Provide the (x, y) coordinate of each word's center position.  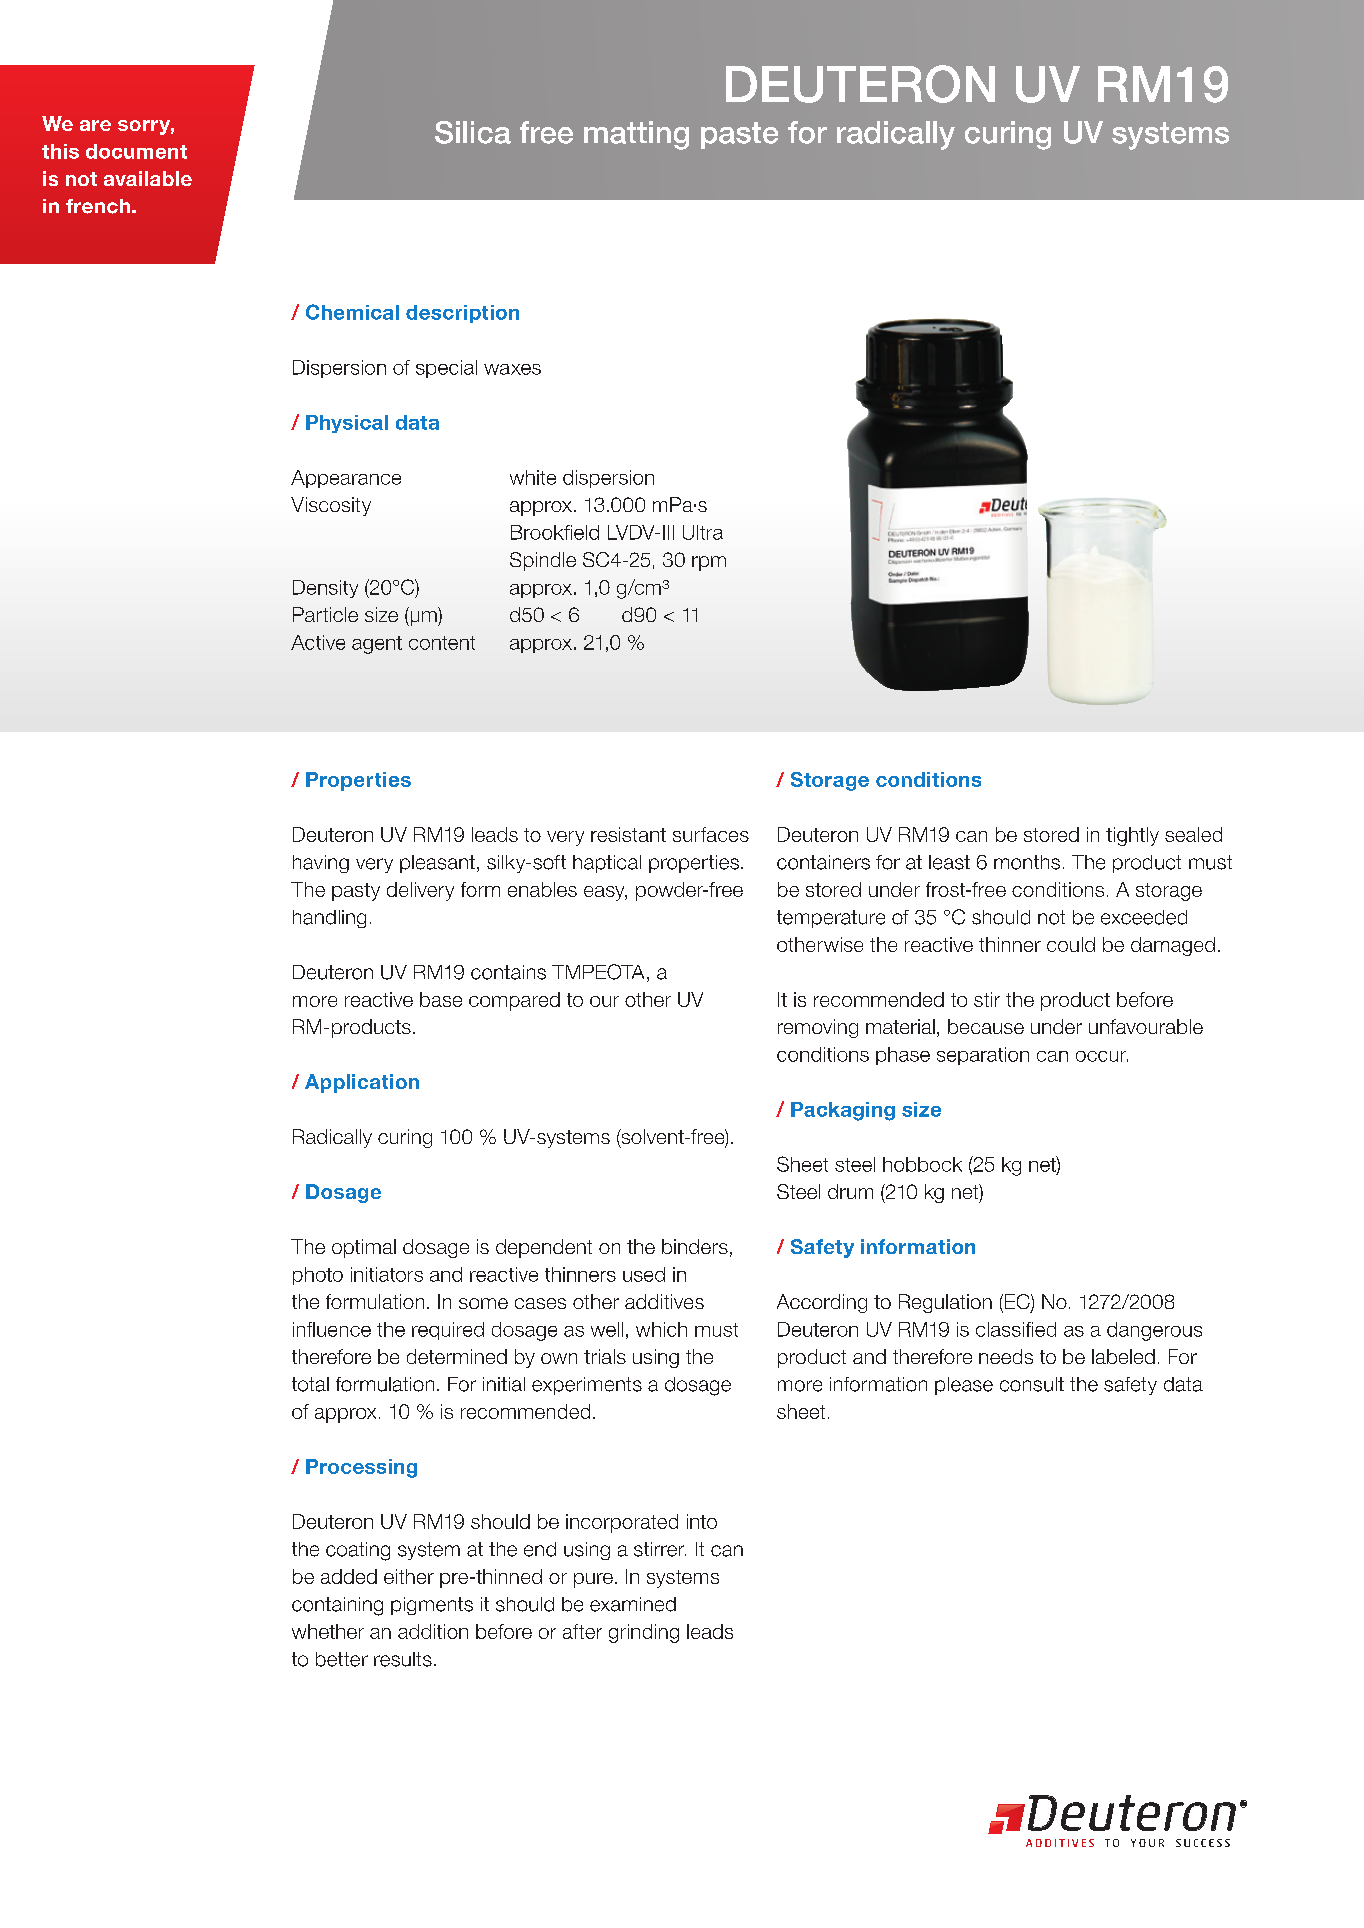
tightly (1132, 836)
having (321, 864)
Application (362, 1083)
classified (1016, 1329)
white (533, 477)
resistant (628, 834)
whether (328, 1631)
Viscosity (331, 506)
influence (332, 1329)
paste (739, 135)
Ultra (703, 532)
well (607, 1329)
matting (636, 135)
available (148, 178)
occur (1102, 1056)
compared (514, 1001)
